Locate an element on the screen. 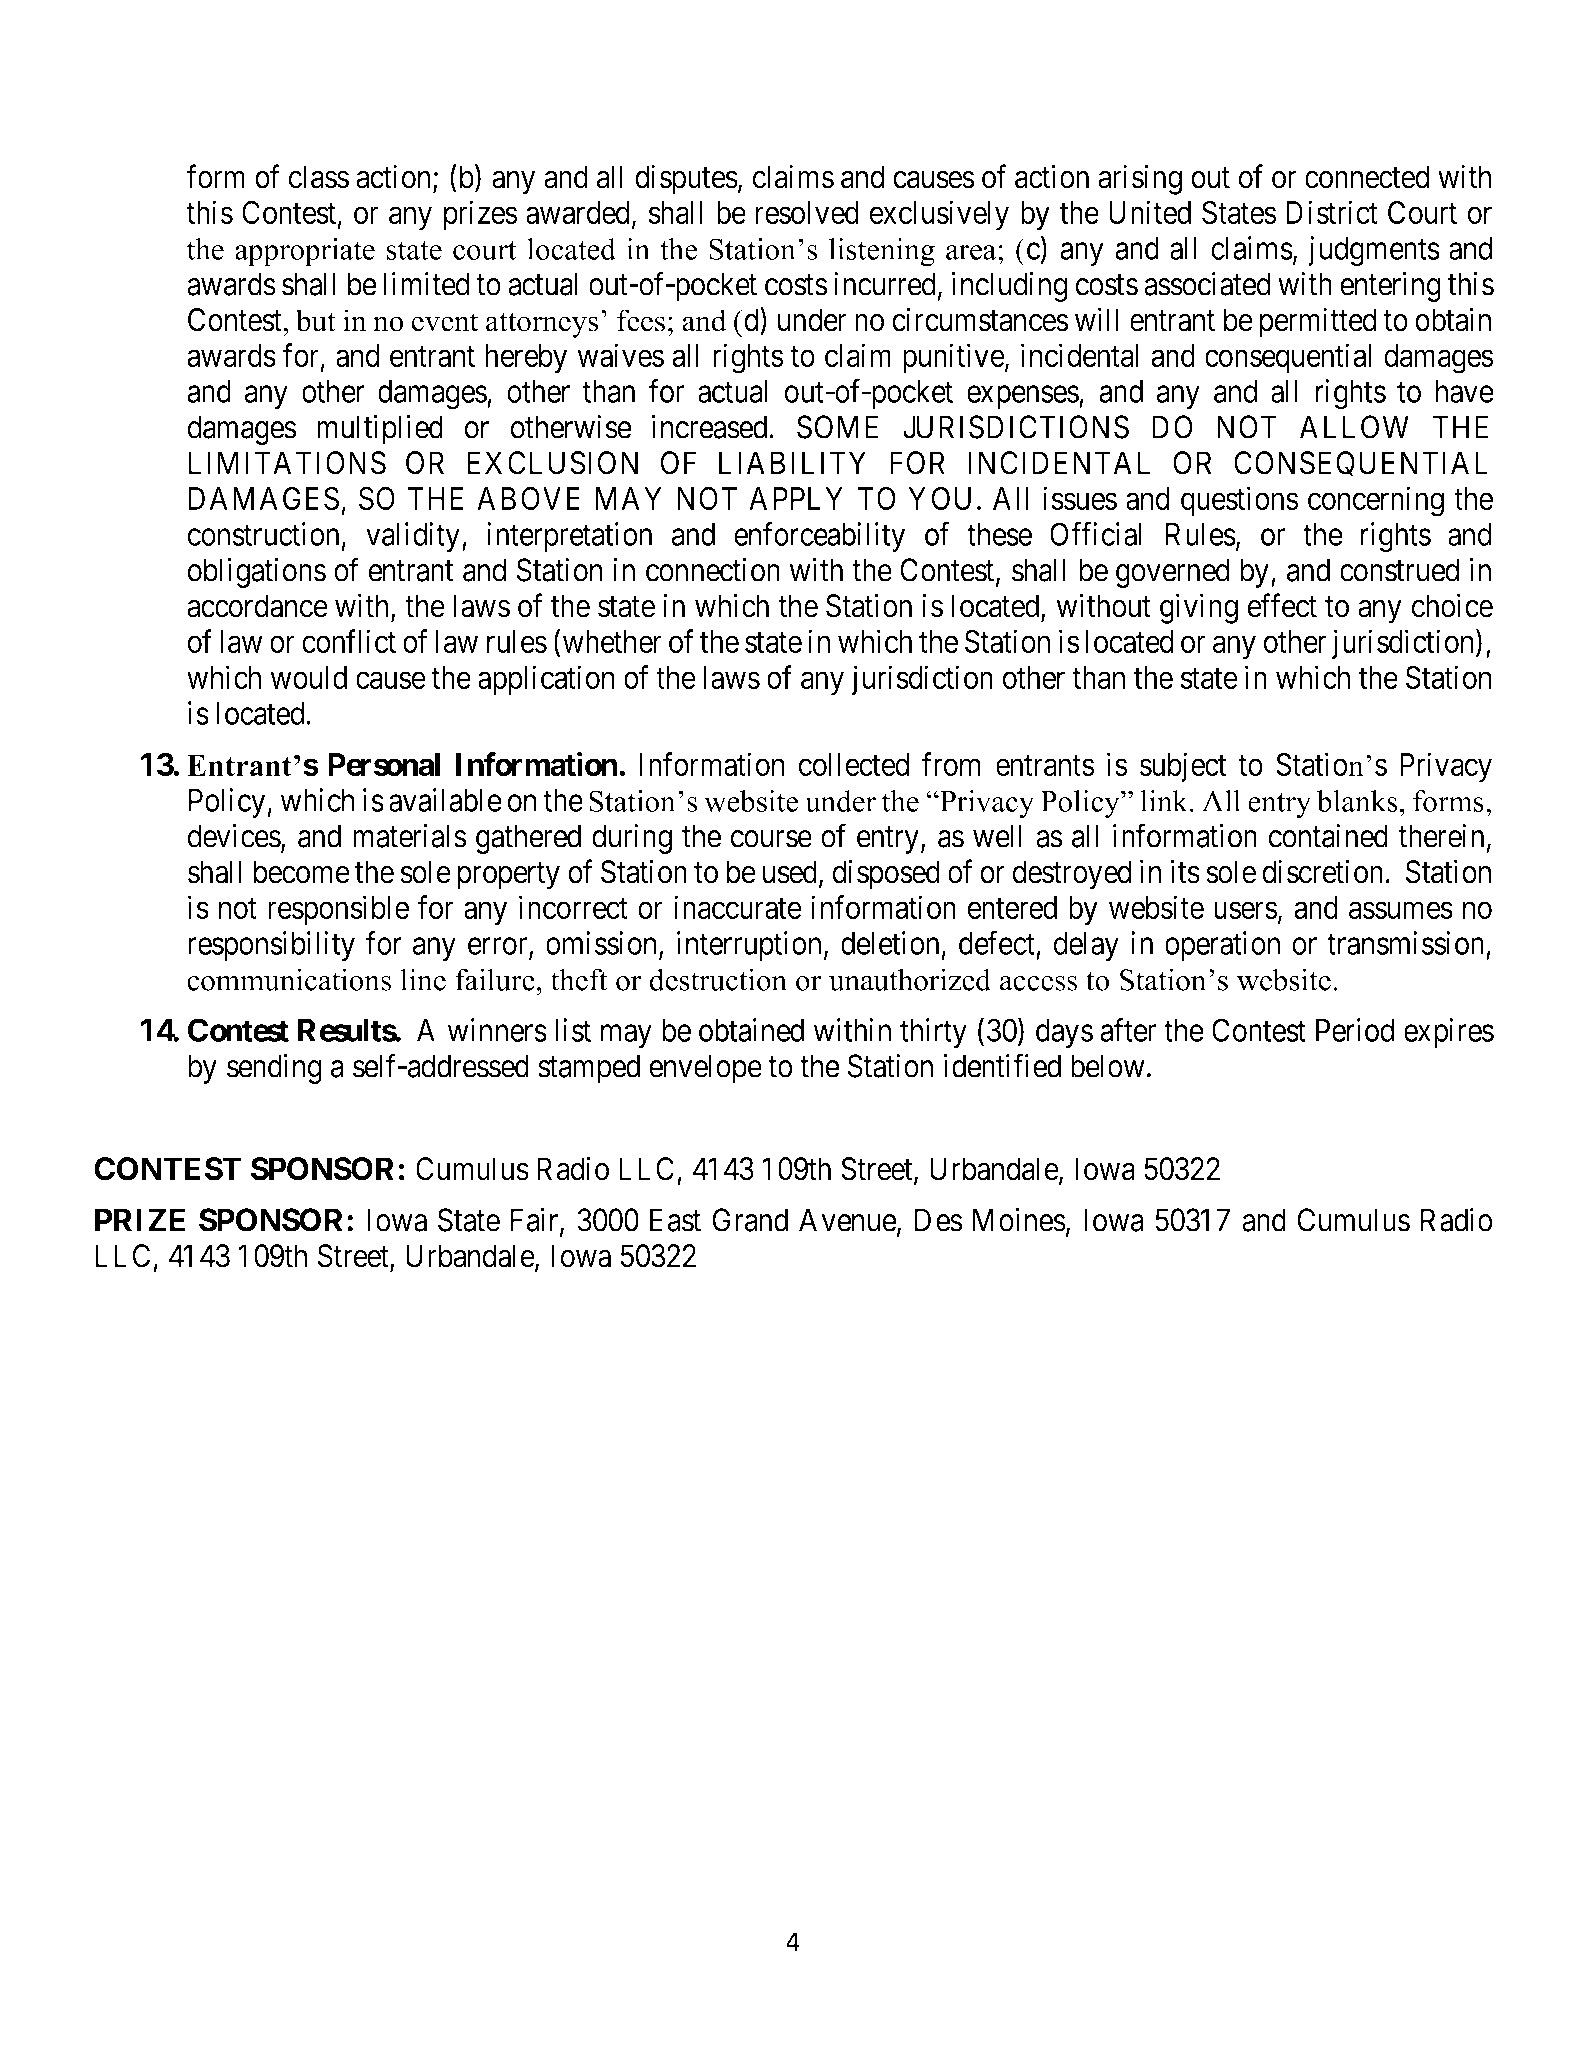  Fair is located at coordinates (536, 1221).
